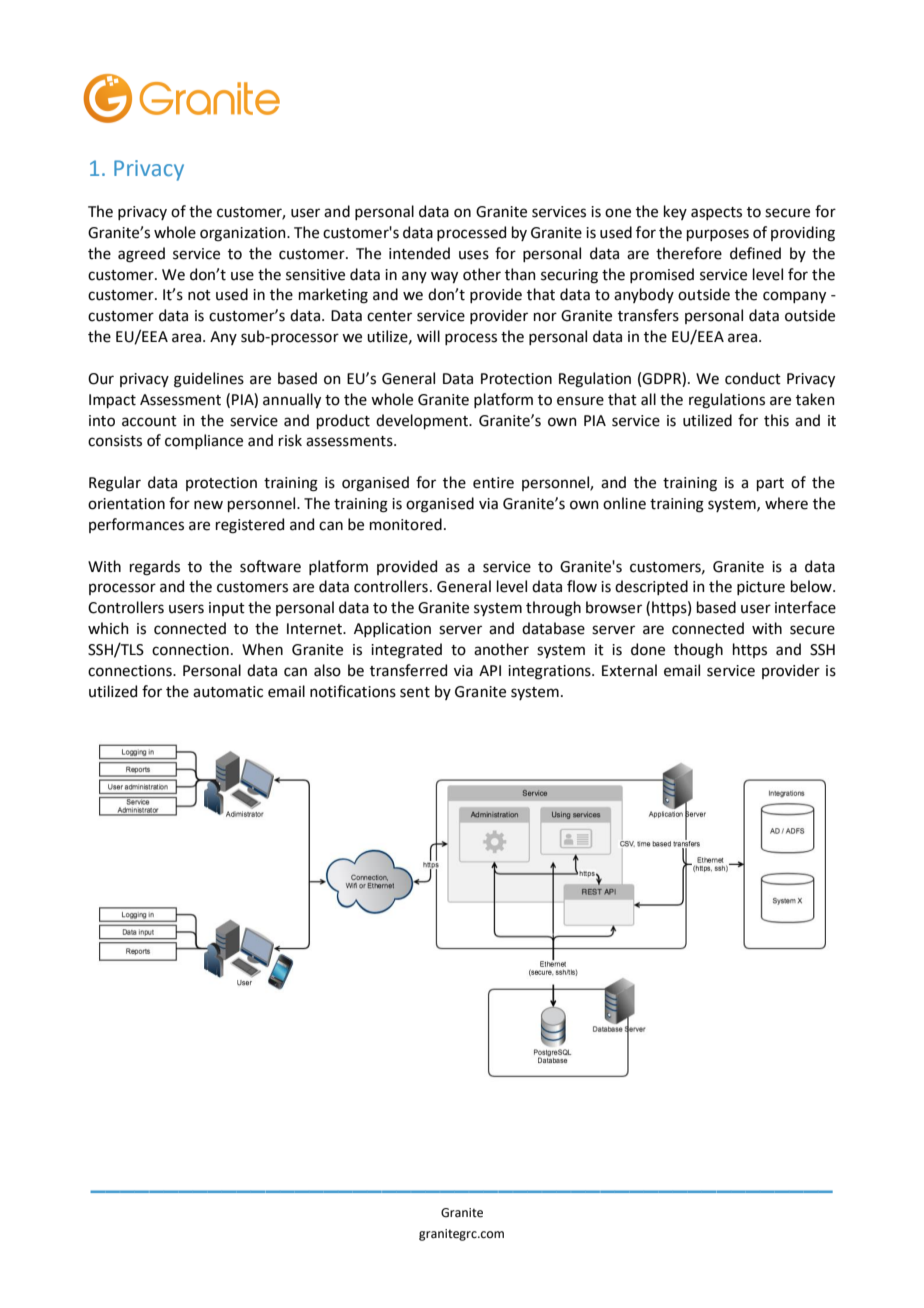 Image resolution: width=924 pixels, height=1308 pixels. Describe the element at coordinates (228, 692) in the screenshot. I see `automatic` at that location.
